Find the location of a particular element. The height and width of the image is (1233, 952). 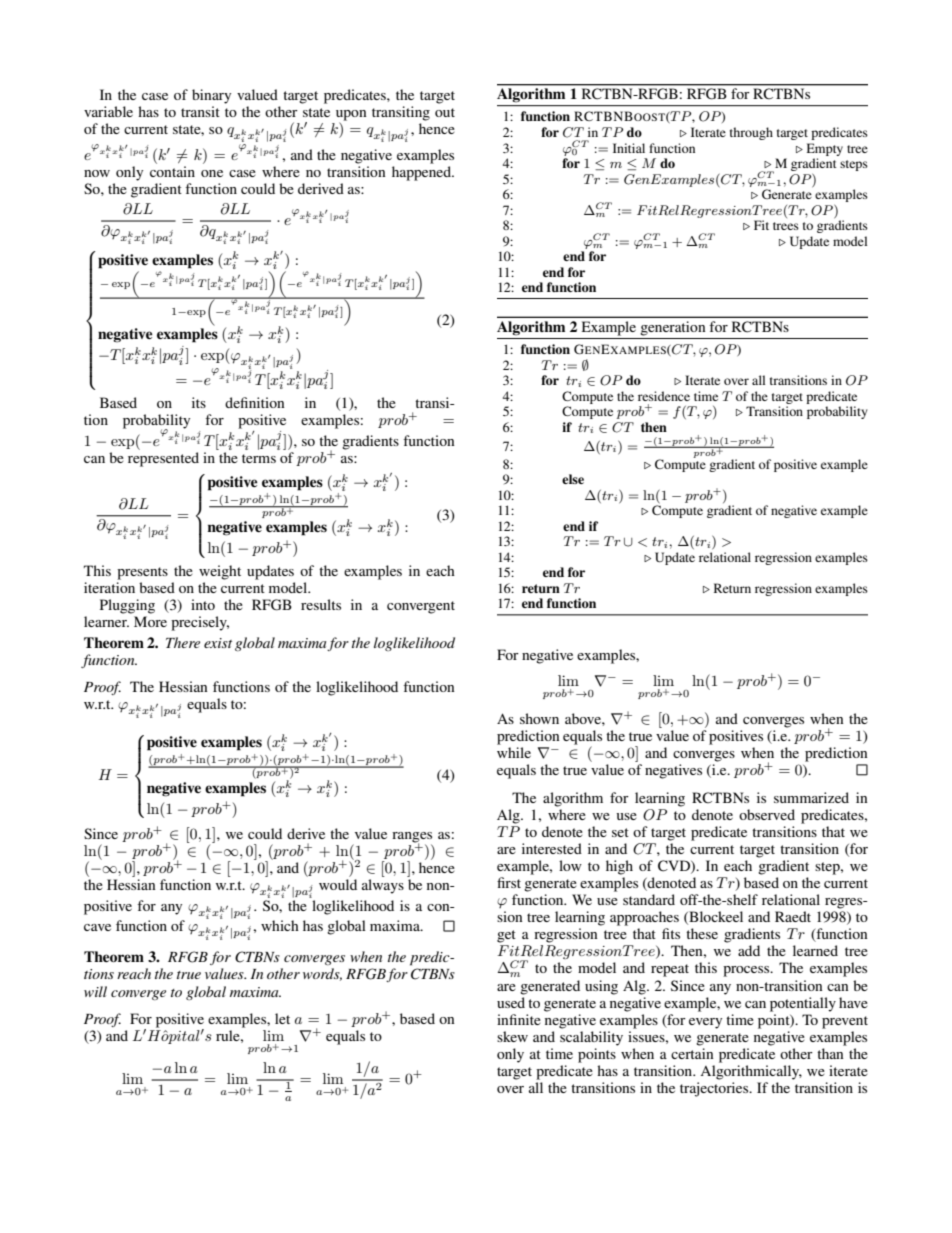

out is located at coordinates (445, 112).
